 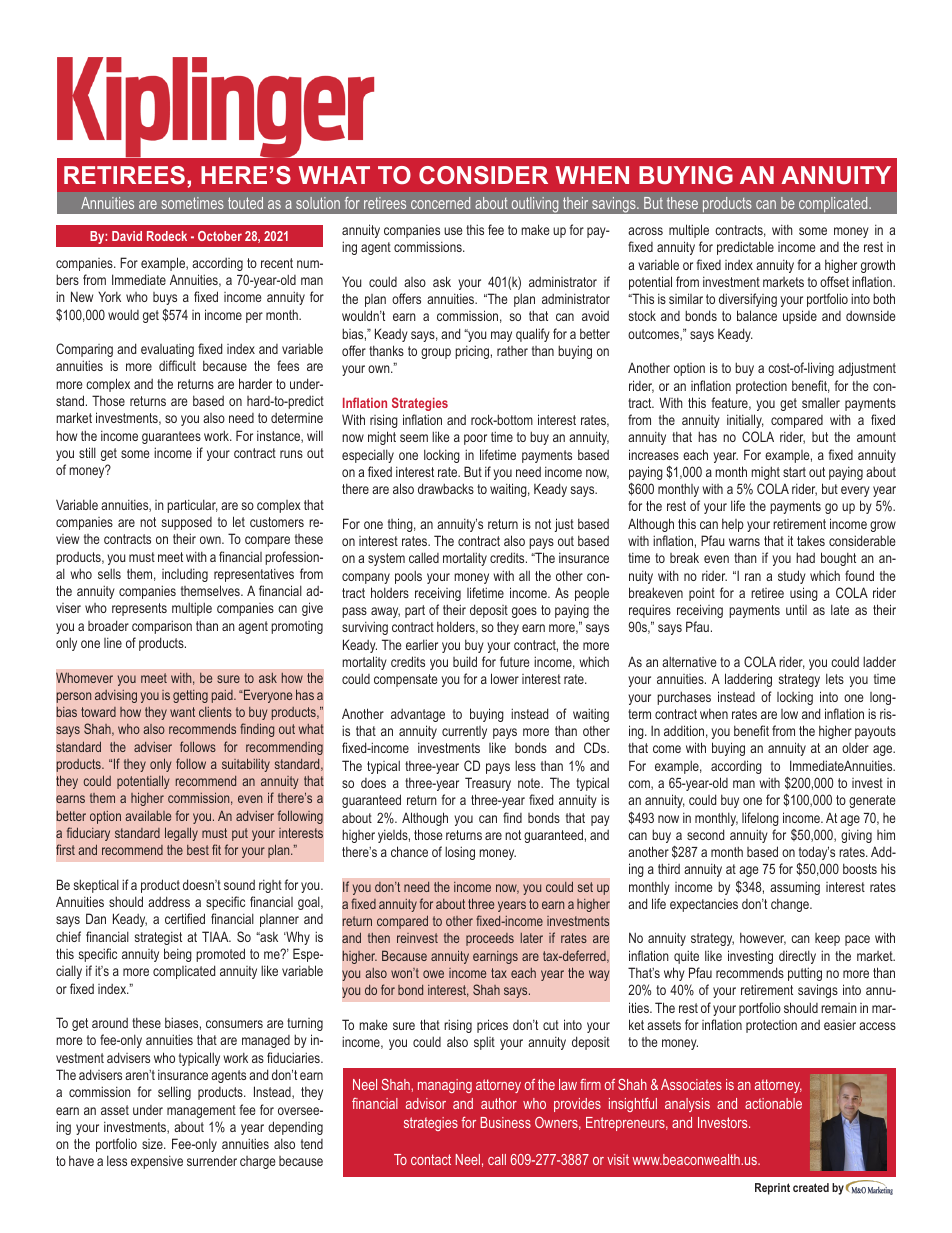 I want to click on concerned, so click(x=440, y=203).
